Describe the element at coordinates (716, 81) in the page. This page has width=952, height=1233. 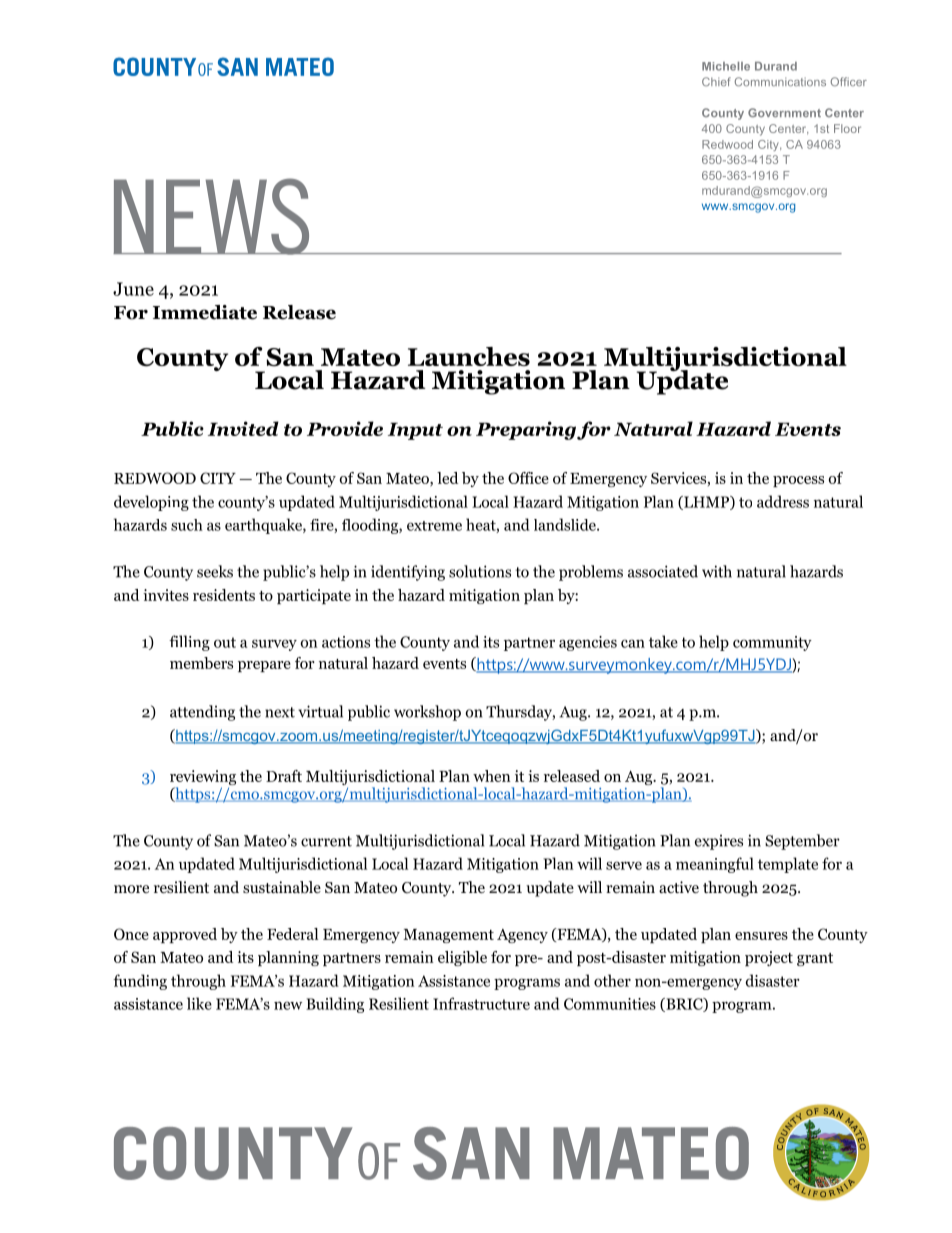
I see `Chief` at that location.
